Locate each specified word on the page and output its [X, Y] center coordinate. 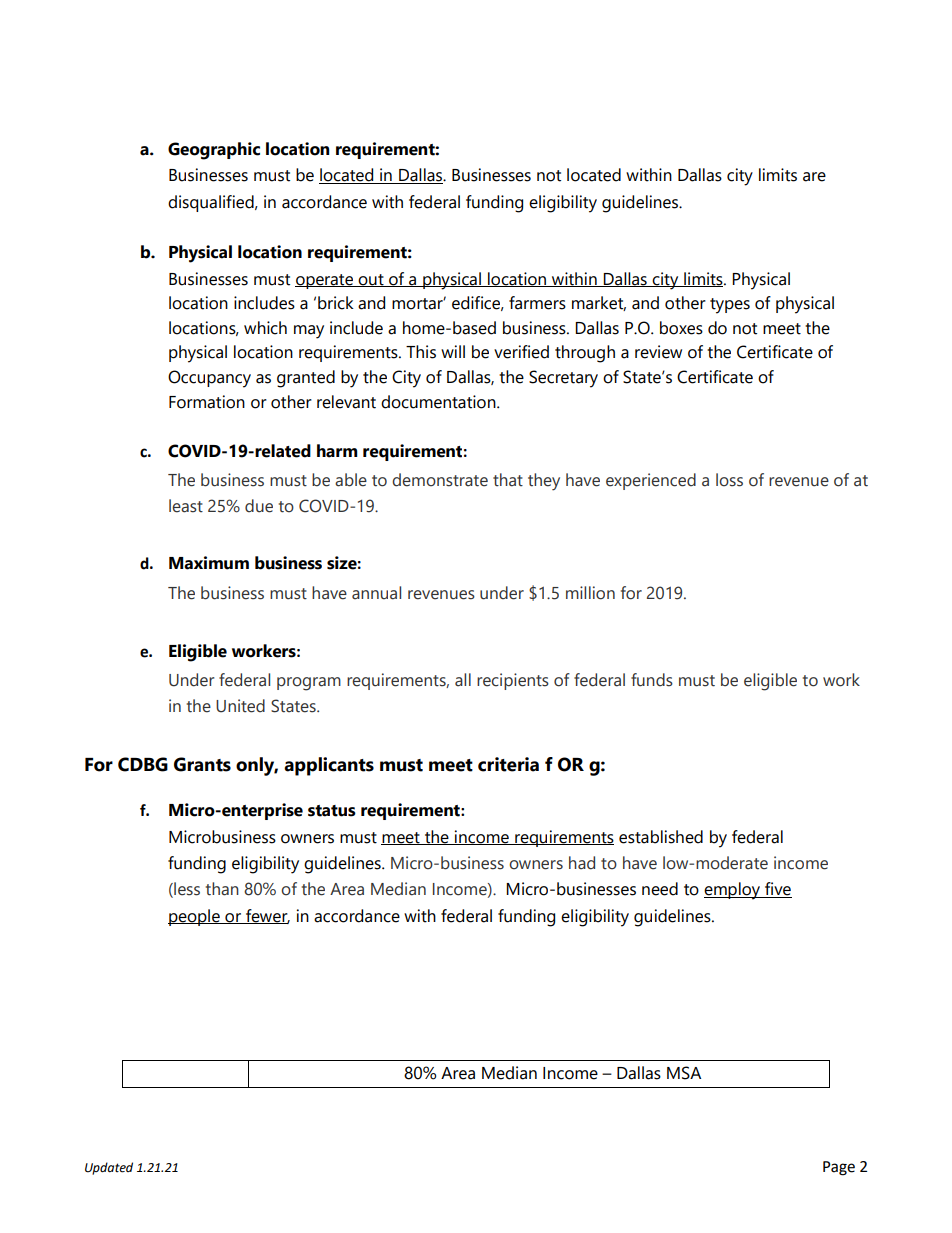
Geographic [214, 151]
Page [839, 1168]
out [371, 280]
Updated [109, 1168]
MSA [684, 1073]
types [730, 306]
